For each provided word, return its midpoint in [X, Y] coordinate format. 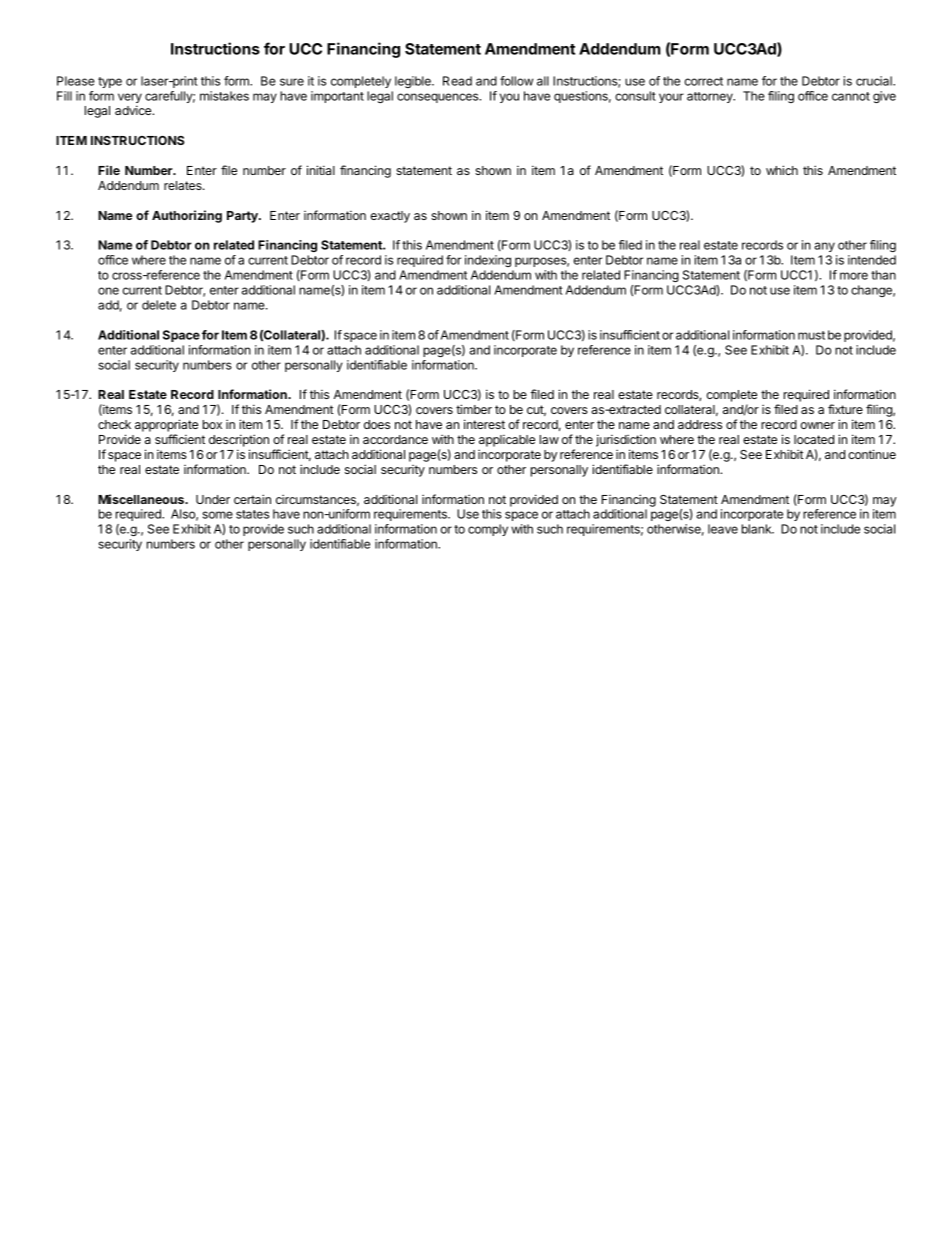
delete [159, 305]
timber [474, 409]
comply [488, 530]
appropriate [166, 425]
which [782, 170]
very [130, 99]
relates [184, 185]
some [217, 515]
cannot [851, 96]
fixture [845, 409]
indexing [488, 261]
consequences [439, 98]
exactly [390, 217]
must [811, 335]
